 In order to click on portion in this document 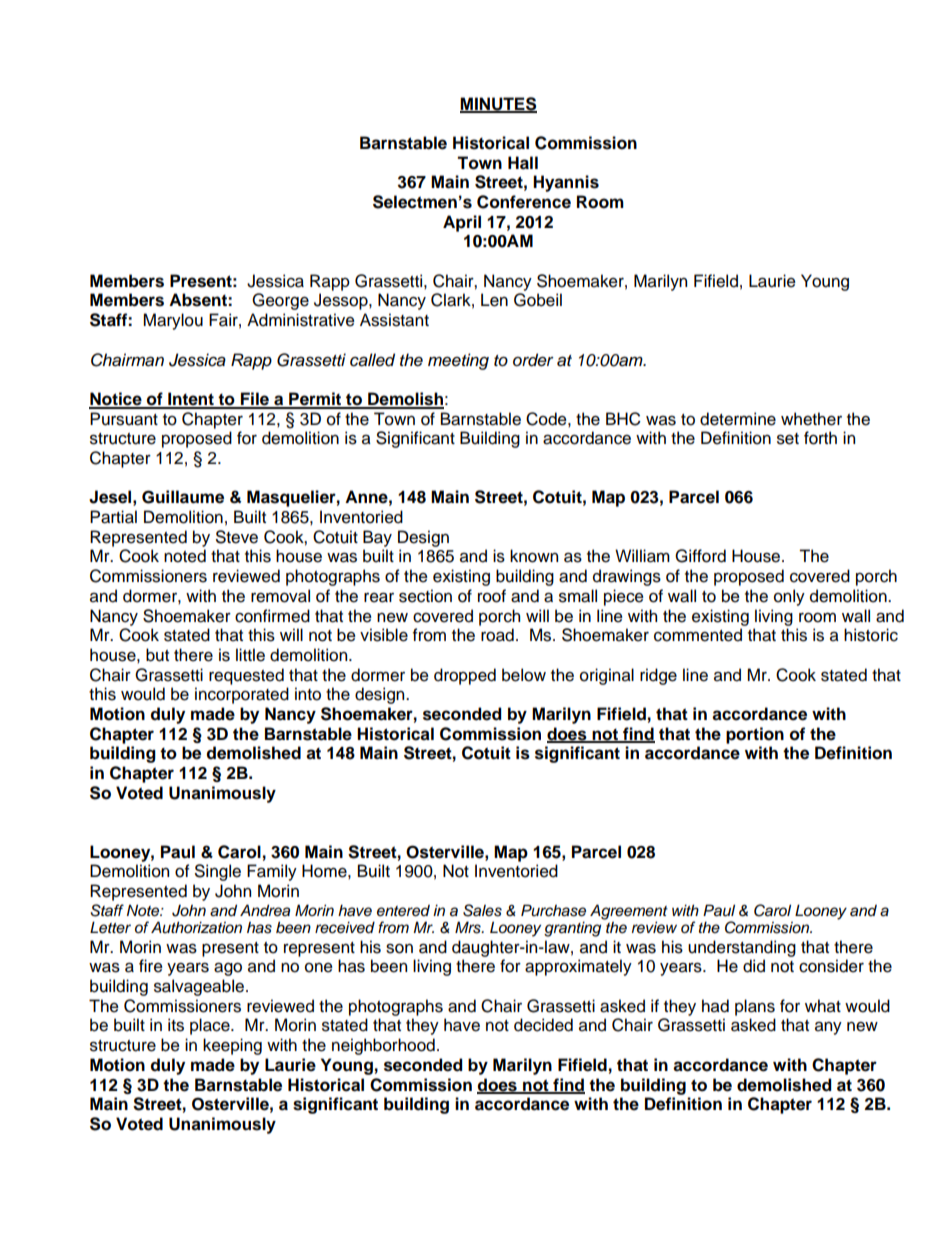, I will do `click(755, 735)`.
